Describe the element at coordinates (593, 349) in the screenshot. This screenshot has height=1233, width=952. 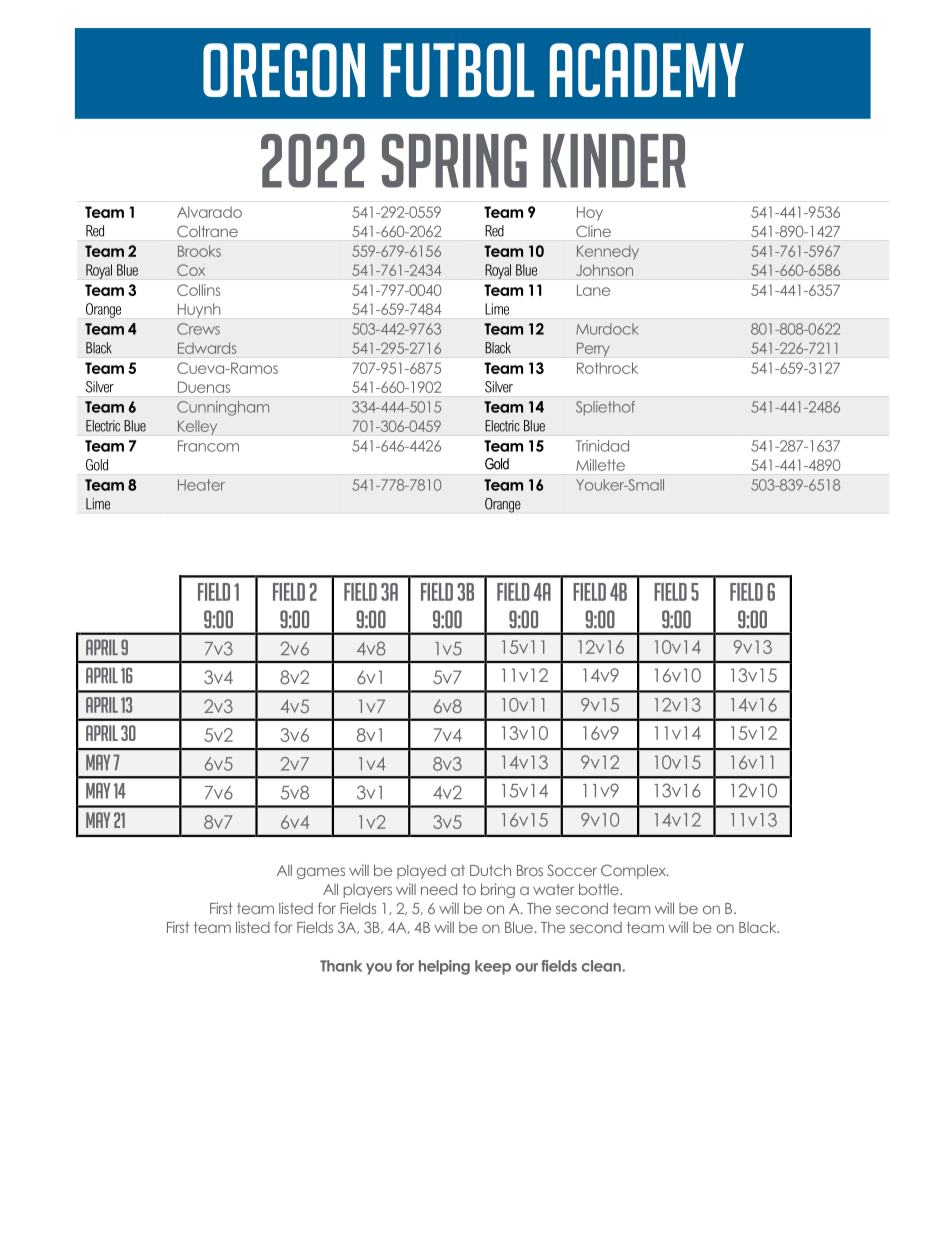
I see `Perry` at that location.
